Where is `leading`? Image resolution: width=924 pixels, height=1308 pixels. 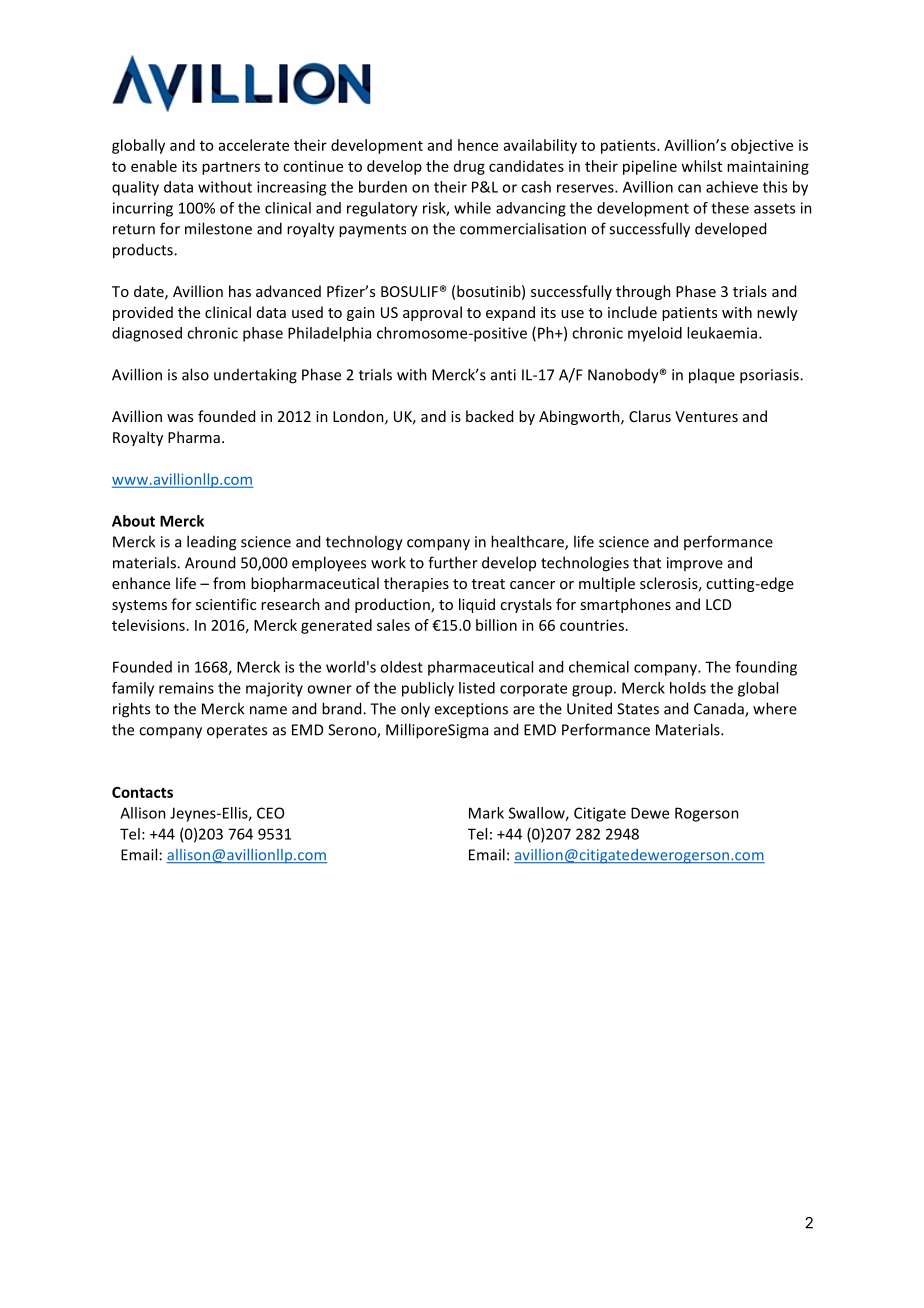 leading is located at coordinates (211, 543).
